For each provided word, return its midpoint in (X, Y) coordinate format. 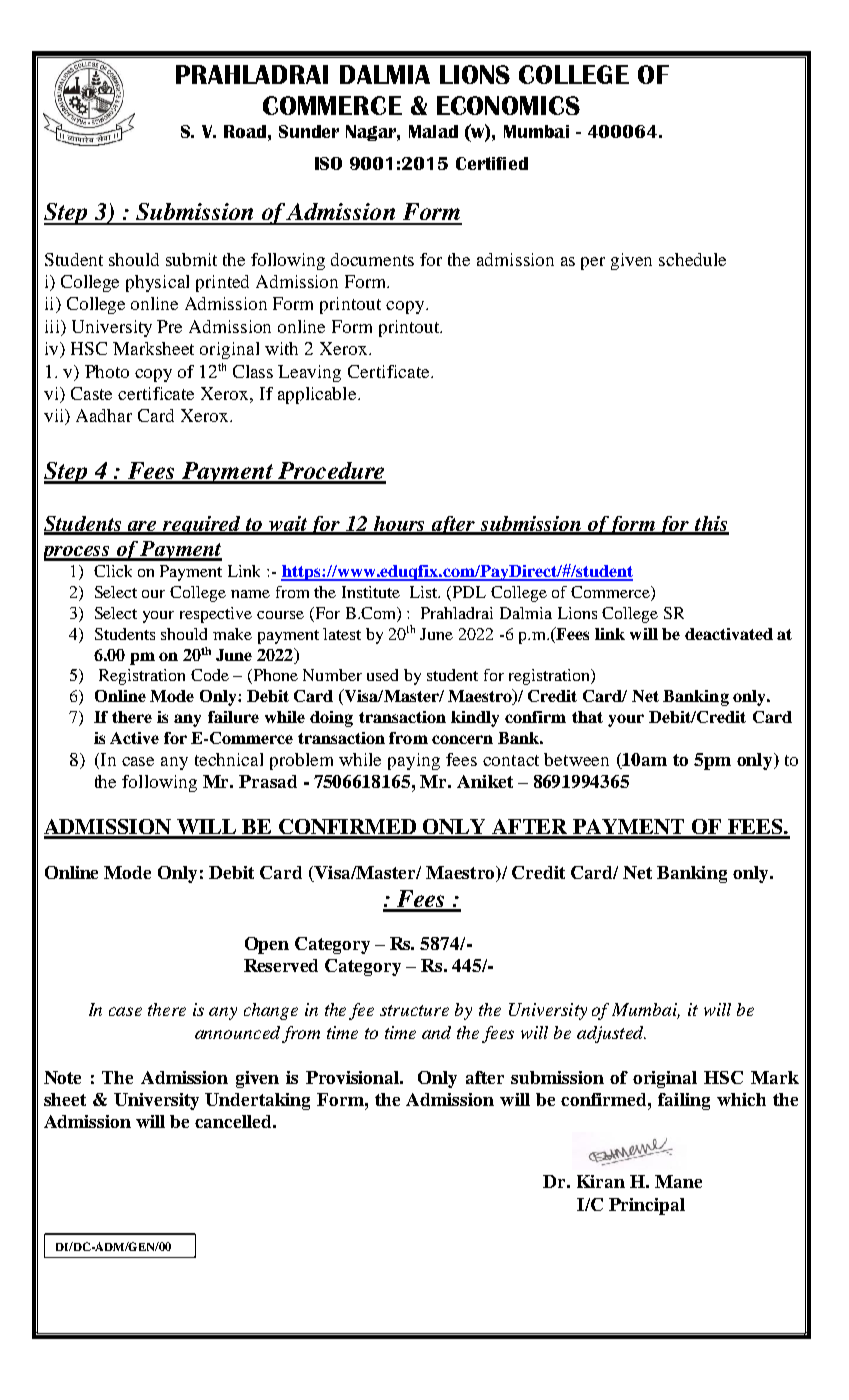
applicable (318, 395)
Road (245, 131)
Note (62, 1077)
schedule (692, 259)
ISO (328, 163)
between (576, 759)
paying (414, 761)
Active (134, 738)
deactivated (729, 634)
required (202, 525)
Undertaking (257, 1101)
